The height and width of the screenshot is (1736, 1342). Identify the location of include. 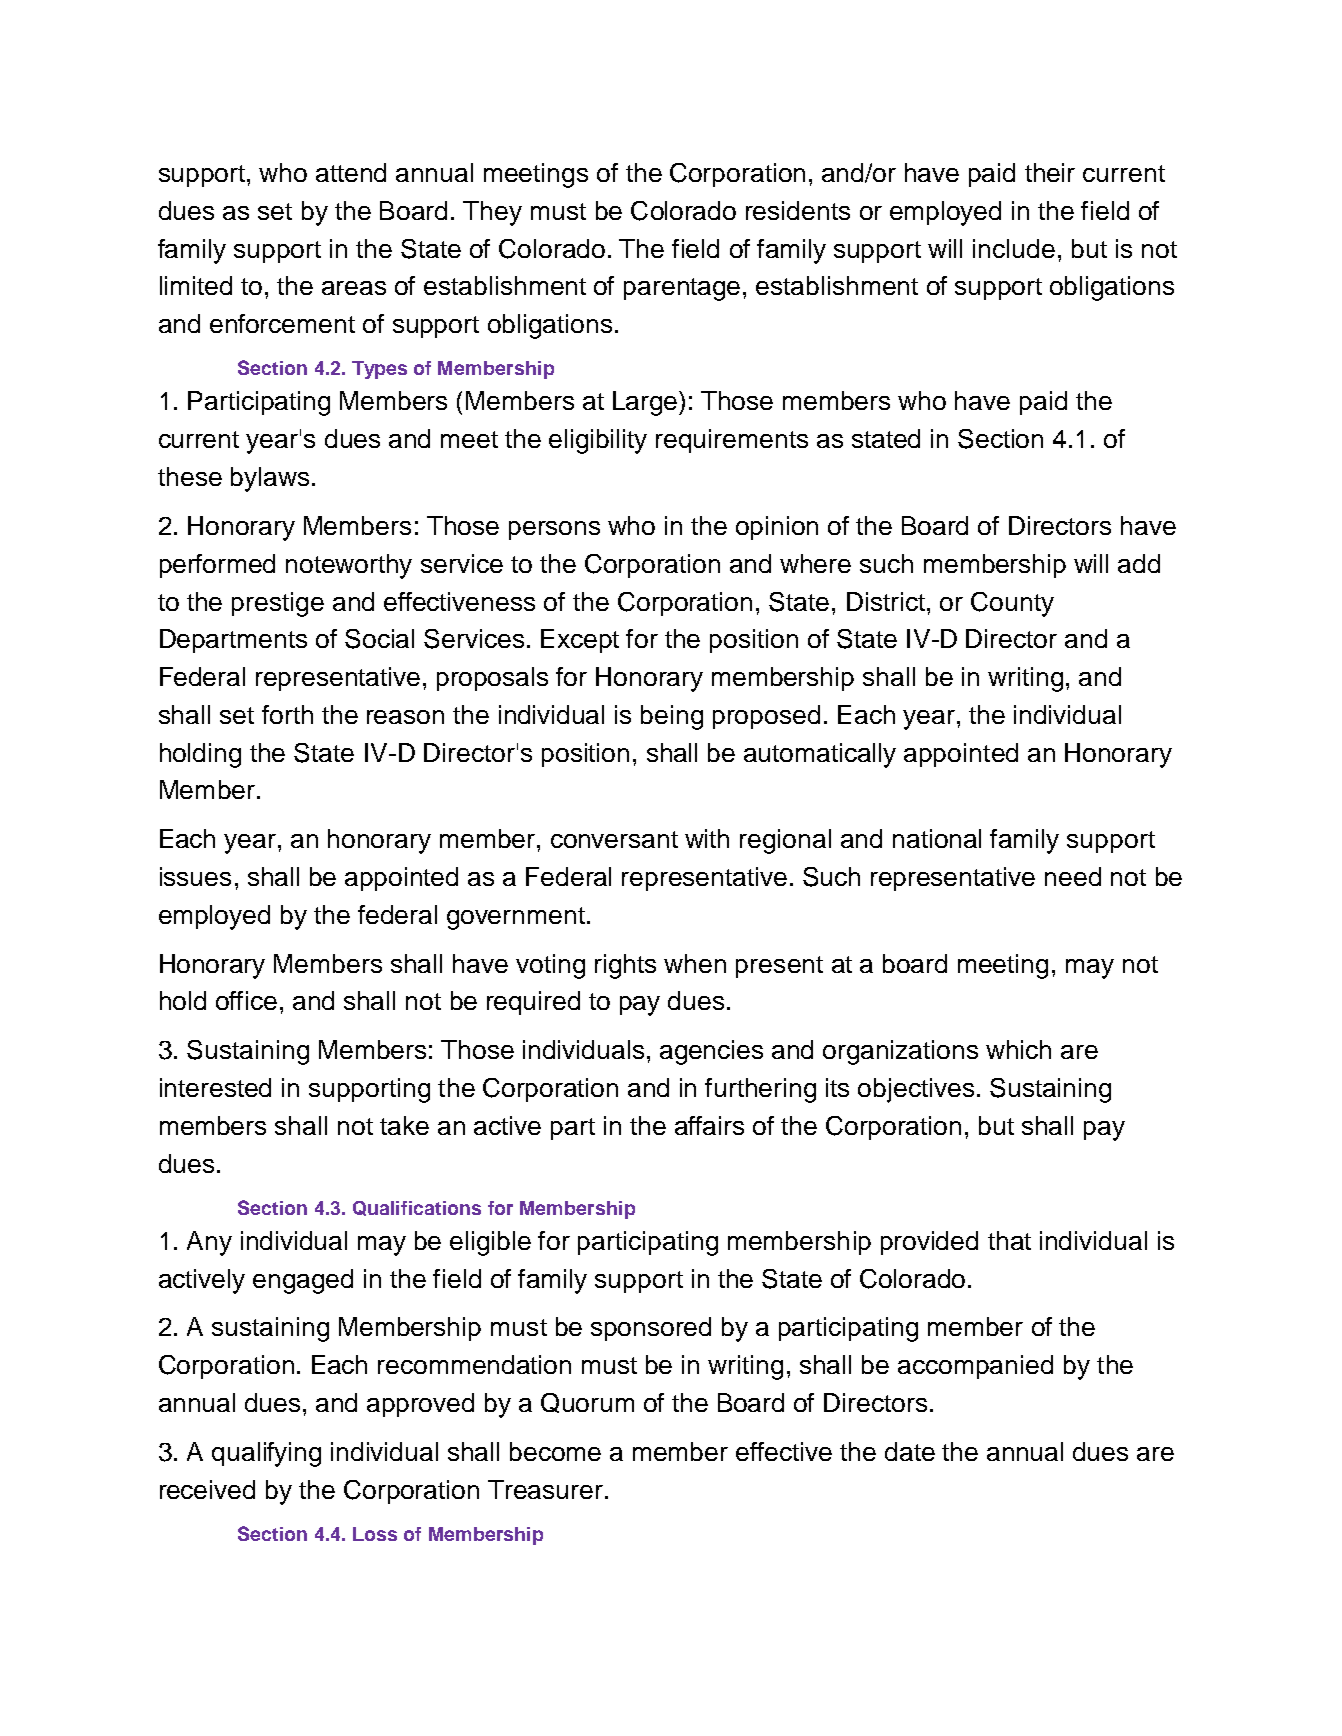
(1014, 248).
